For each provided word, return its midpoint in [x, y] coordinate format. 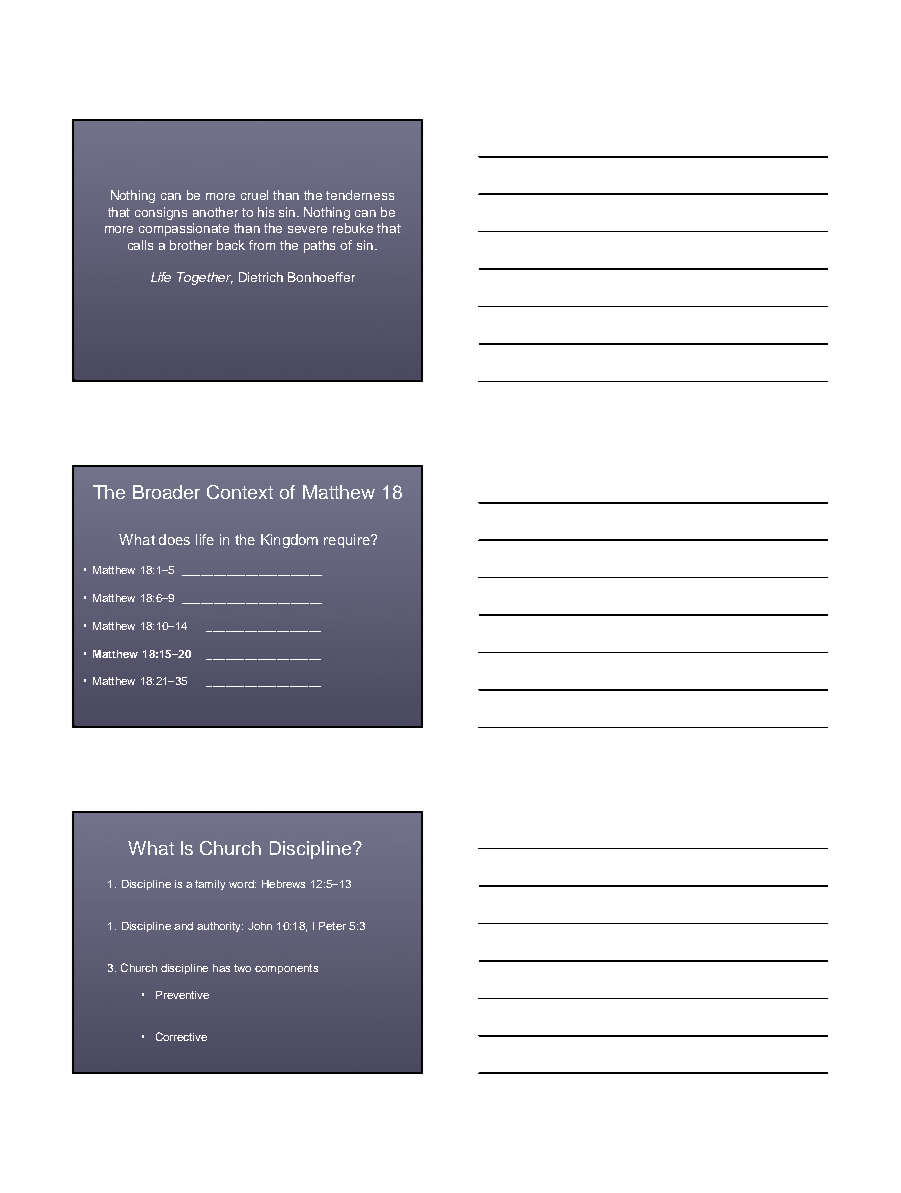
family [210, 885]
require [348, 541]
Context [240, 492]
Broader [166, 492]
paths [319, 246]
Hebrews [283, 884]
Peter [332, 926]
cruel [254, 195]
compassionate [184, 229]
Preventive [182, 995]
